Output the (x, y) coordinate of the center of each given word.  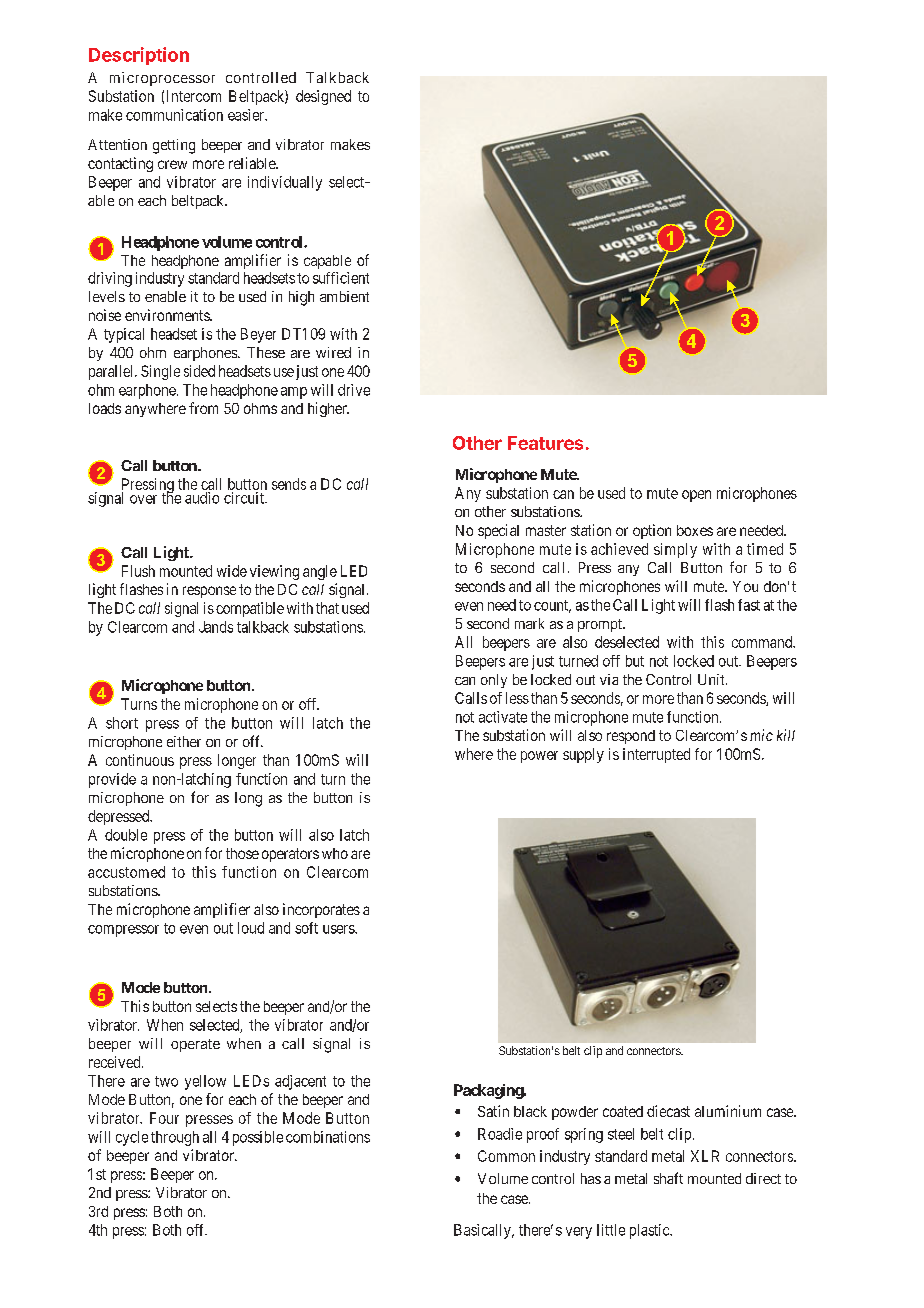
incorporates (321, 910)
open (696, 496)
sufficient (341, 278)
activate (503, 717)
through (175, 1138)
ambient (344, 296)
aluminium (728, 1111)
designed (323, 97)
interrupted (656, 755)
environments (168, 315)
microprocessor (162, 79)
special (498, 531)
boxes (695, 530)
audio (202, 498)
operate (195, 1045)
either (184, 741)
